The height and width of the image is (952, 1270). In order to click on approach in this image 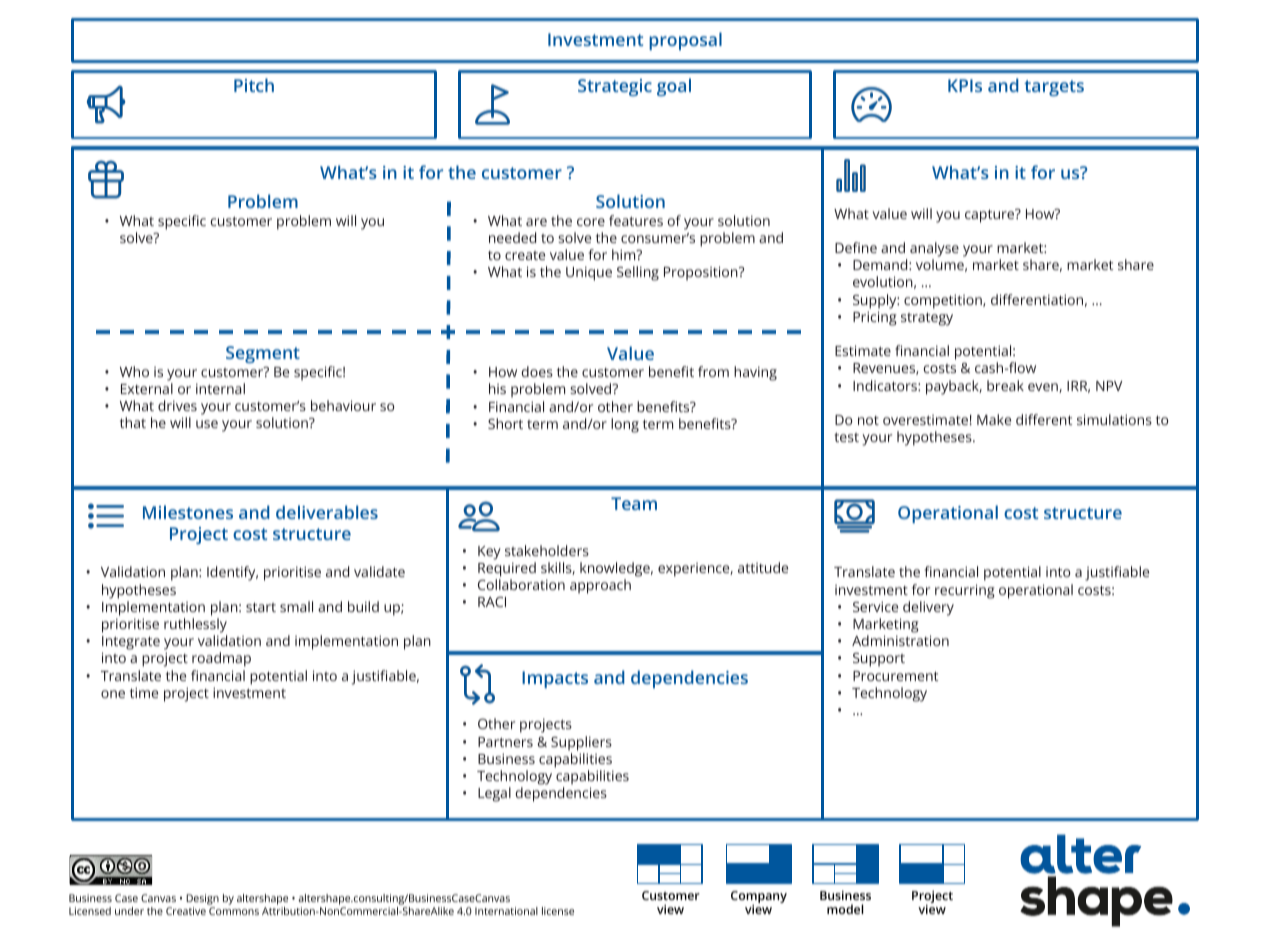, I will do `click(600, 586)`.
